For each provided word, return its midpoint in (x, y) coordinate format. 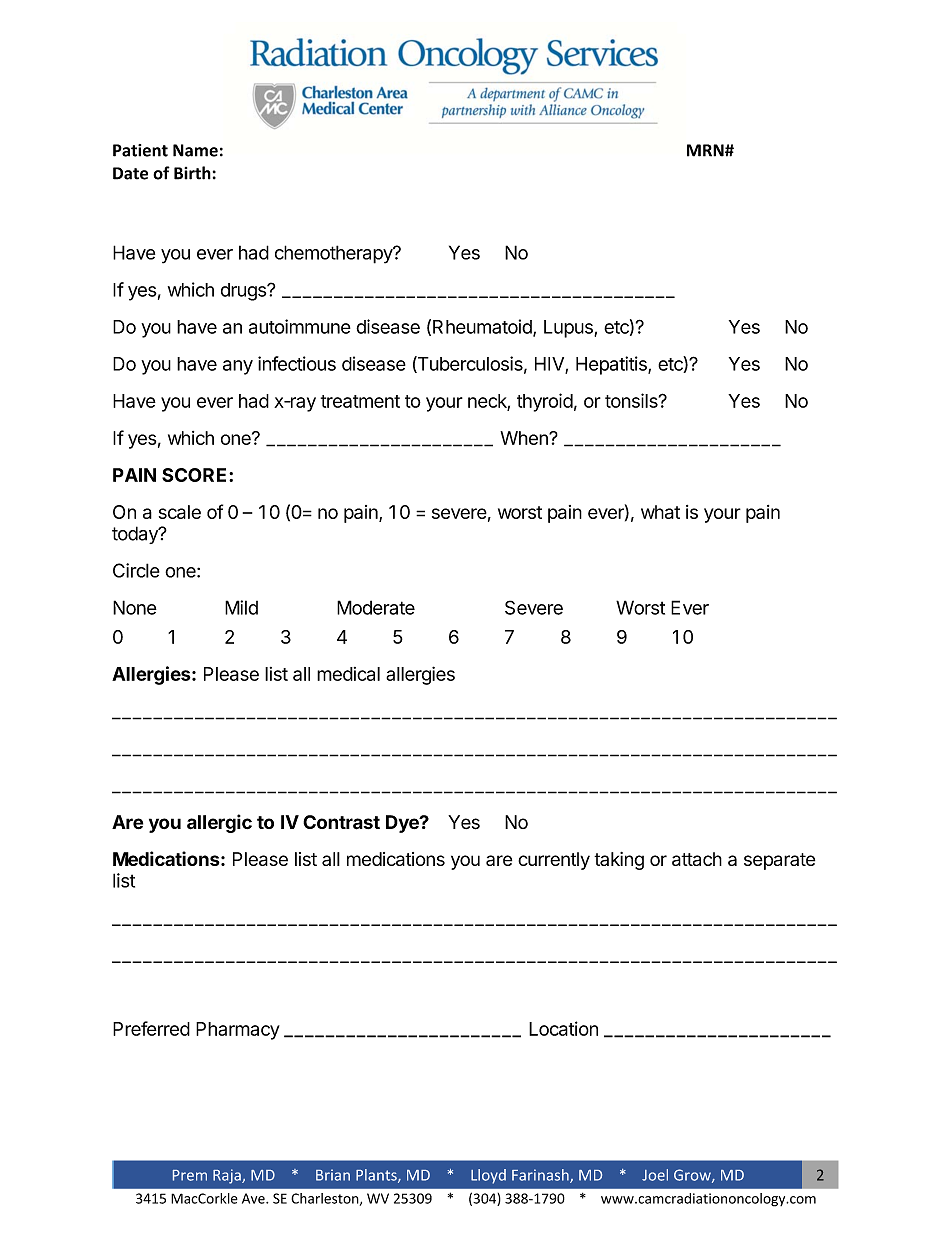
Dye (403, 824)
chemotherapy (334, 254)
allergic (219, 823)
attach (697, 859)
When (525, 438)
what (660, 512)
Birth (192, 173)
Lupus (569, 329)
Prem (190, 1175)
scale (180, 512)
